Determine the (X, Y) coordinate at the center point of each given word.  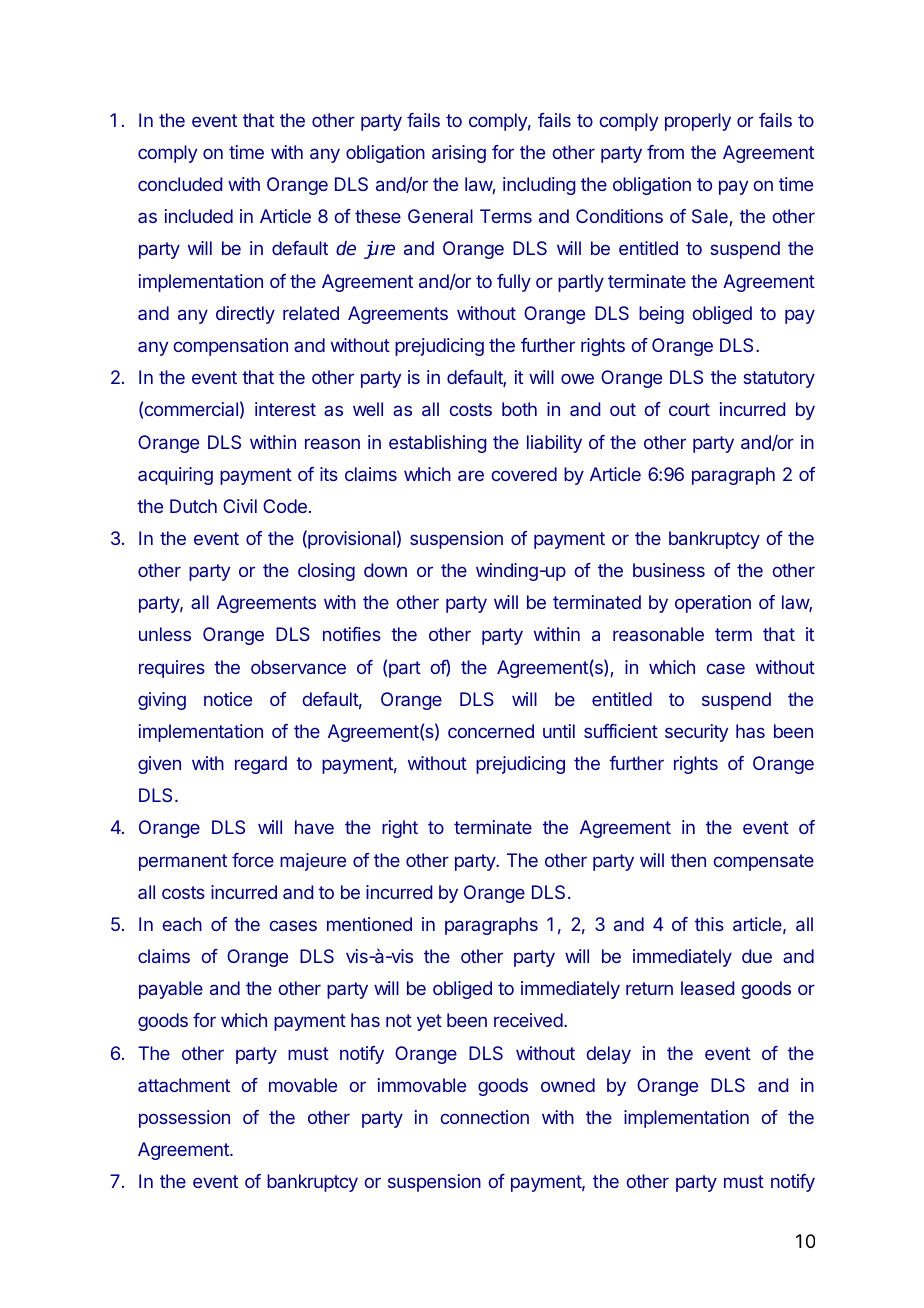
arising (459, 154)
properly (698, 122)
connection (484, 1117)
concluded (180, 184)
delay (608, 1055)
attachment (184, 1085)
